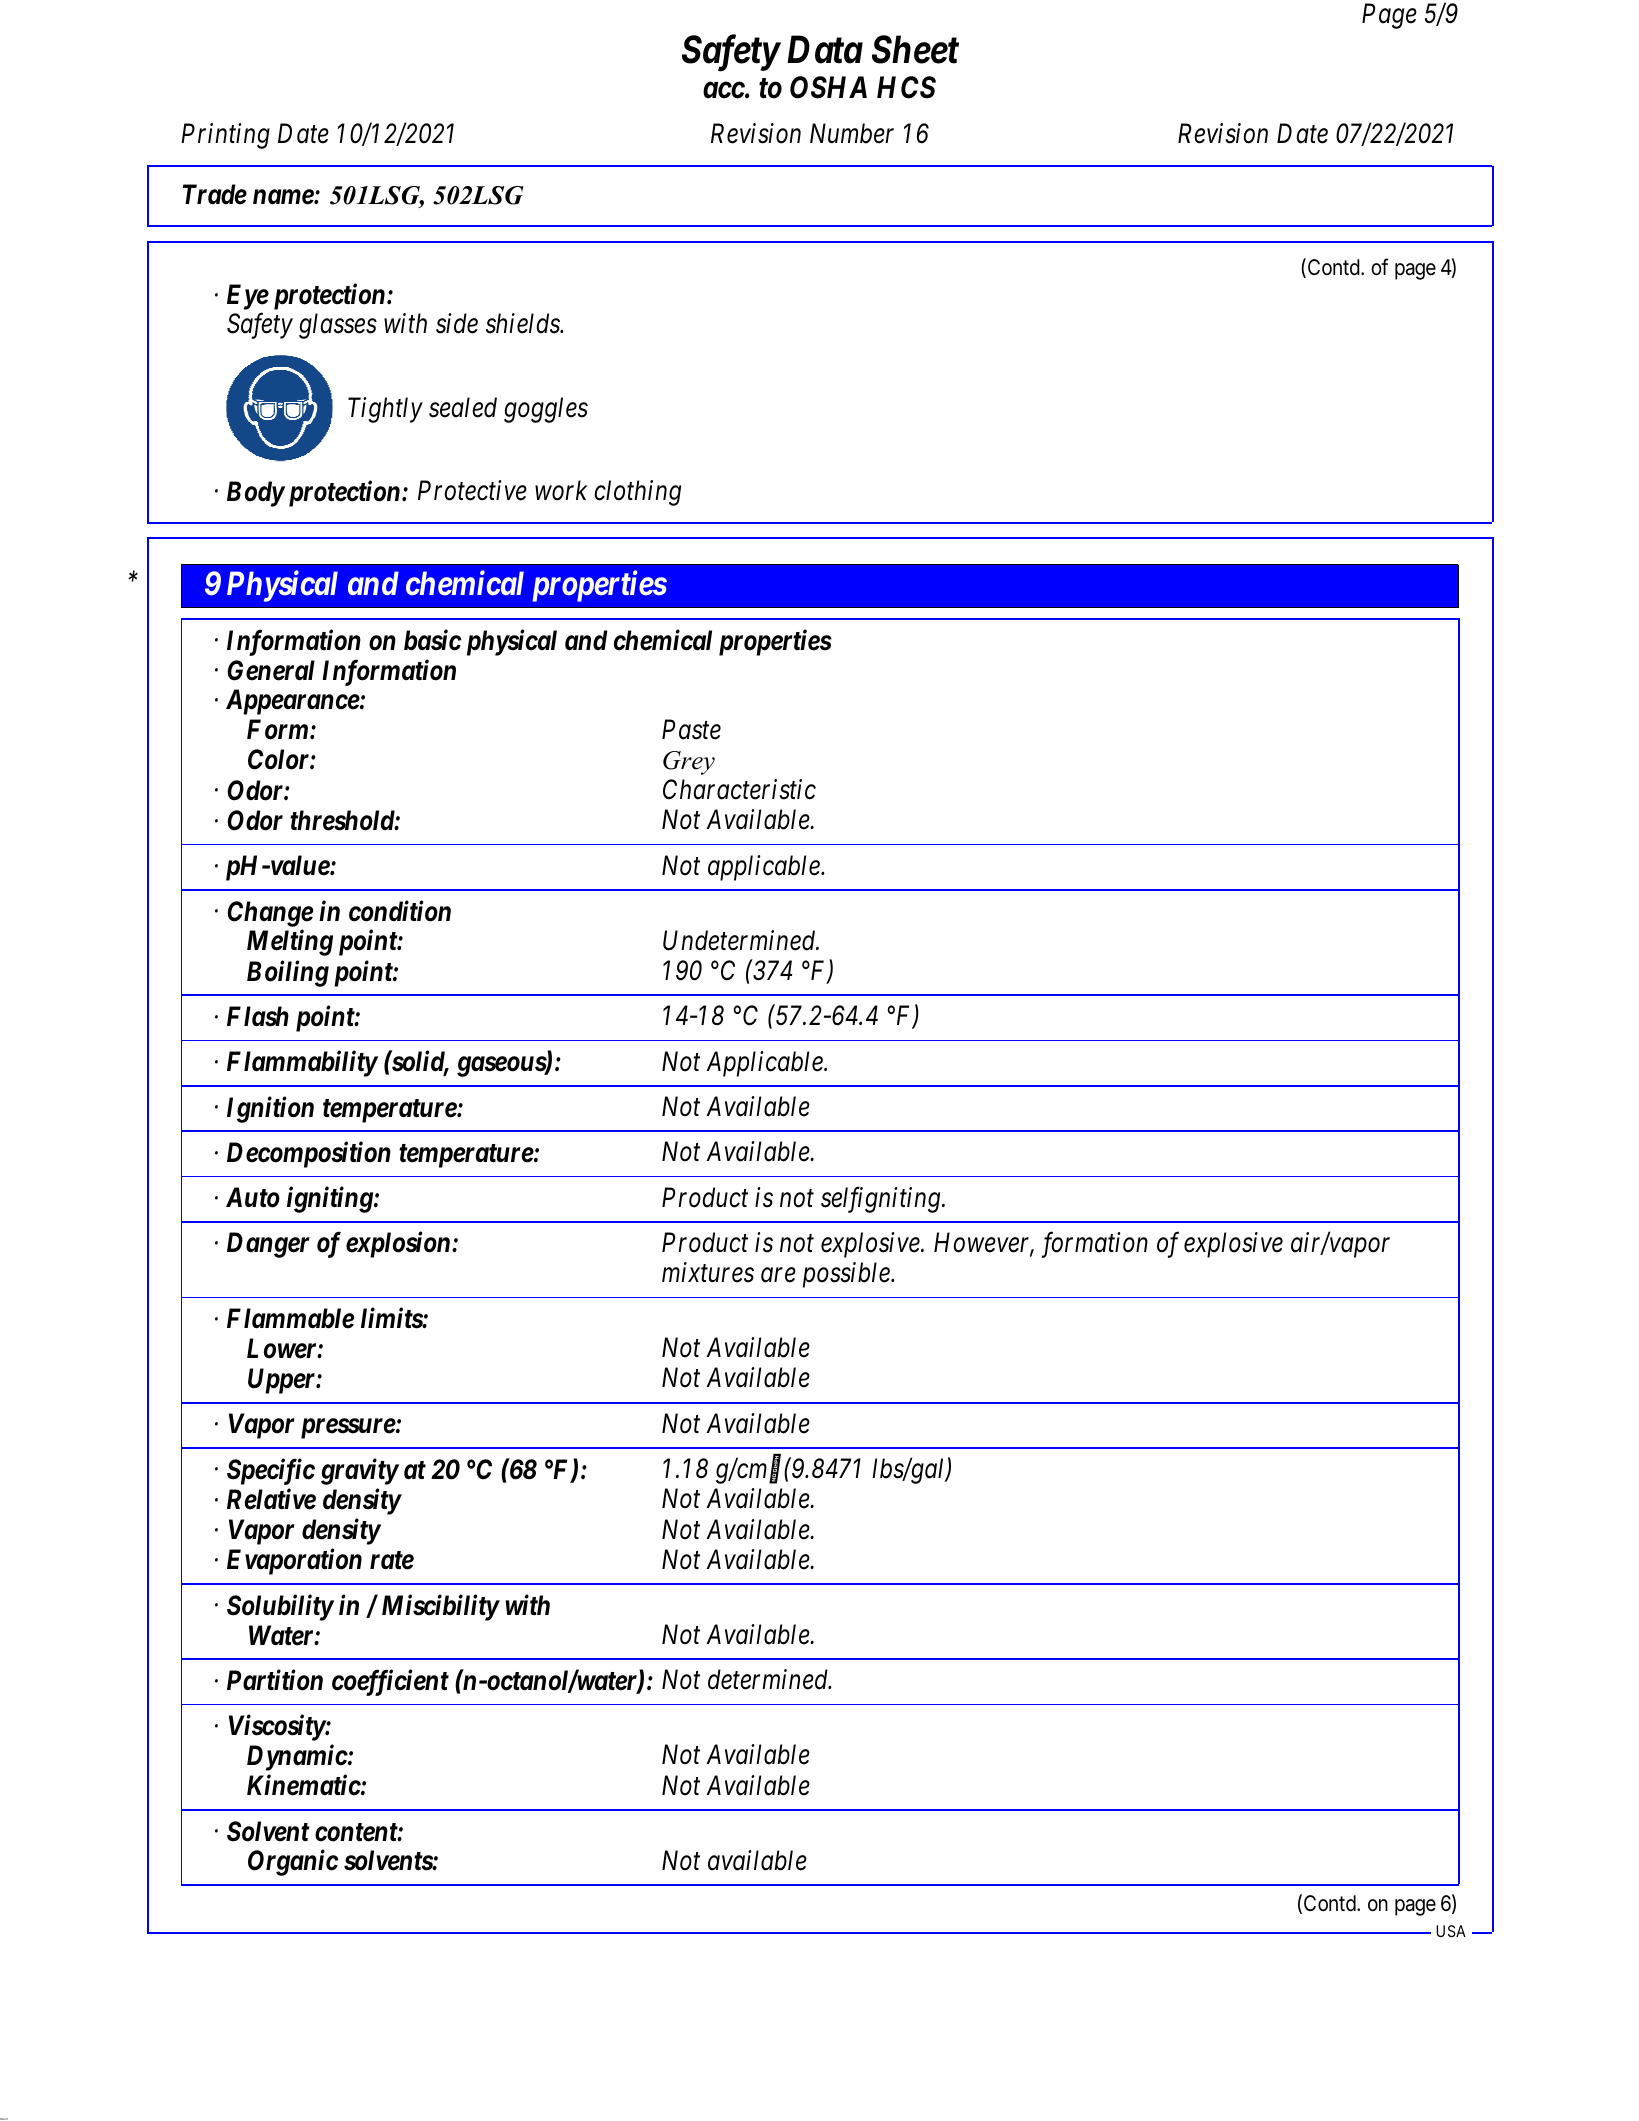 Image resolution: width=1639 pixels, height=2121 pixels. I want to click on Printing, so click(225, 136).
